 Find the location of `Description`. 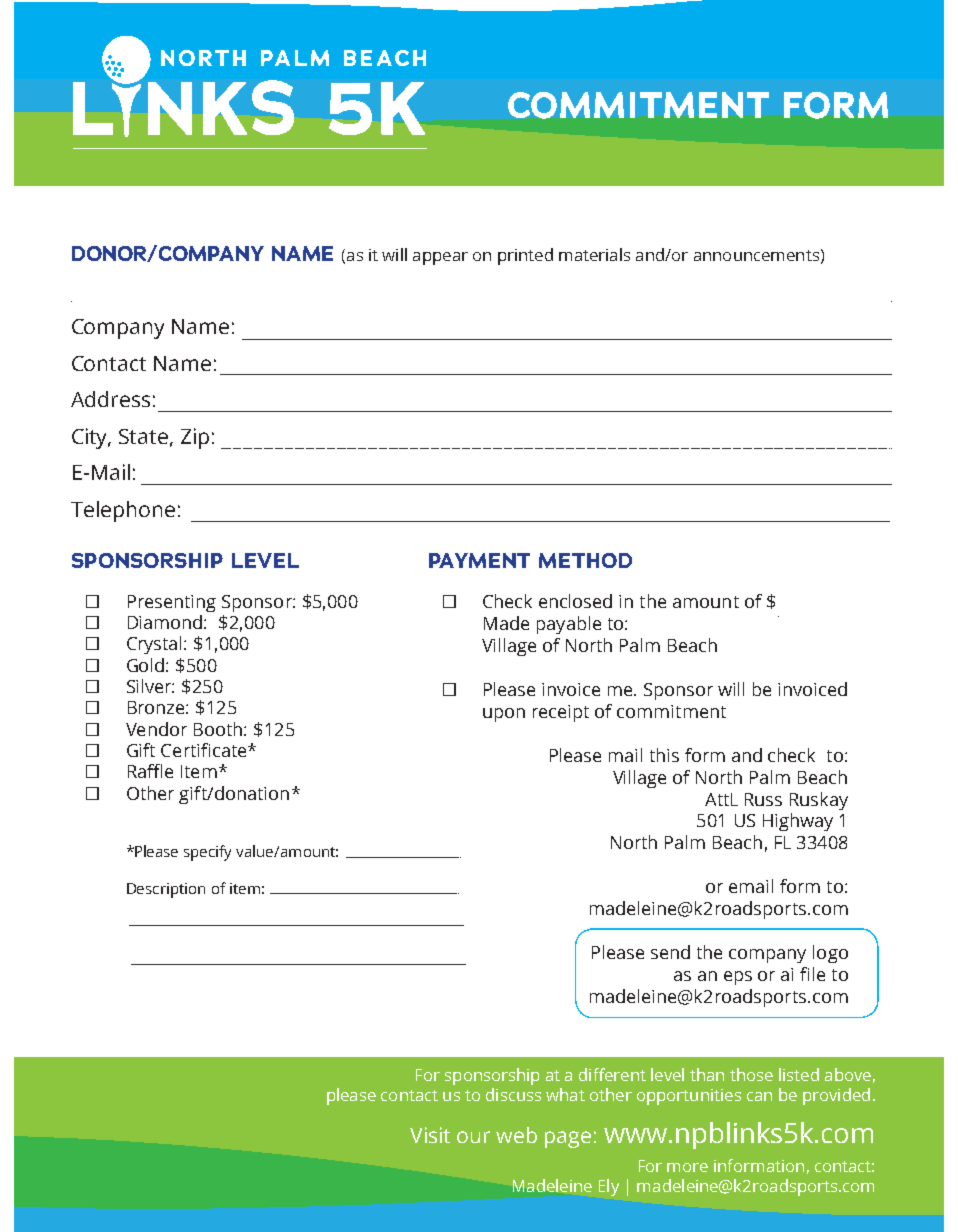

Description is located at coordinates (166, 890).
